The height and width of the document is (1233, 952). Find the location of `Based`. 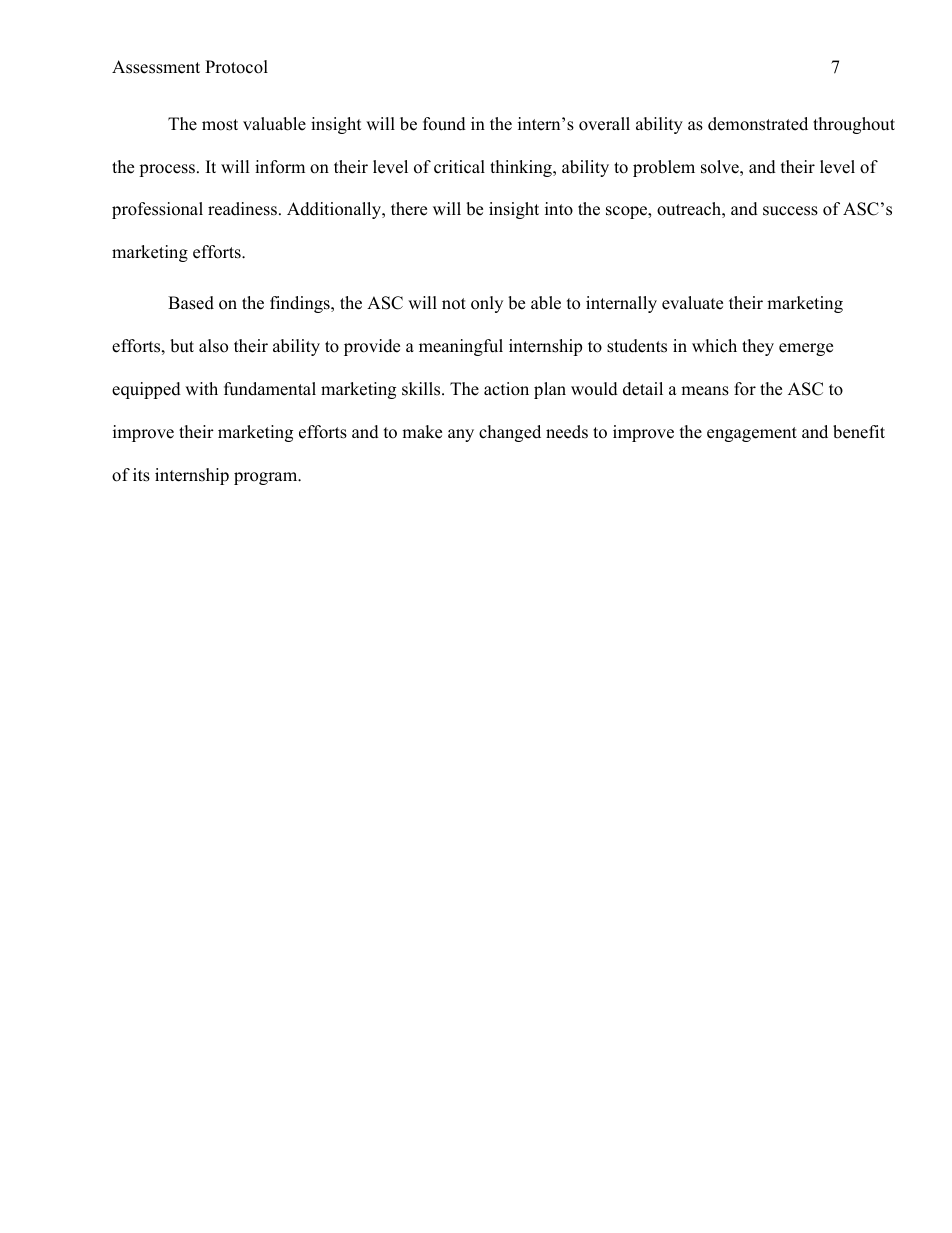

Based is located at coordinates (191, 303).
